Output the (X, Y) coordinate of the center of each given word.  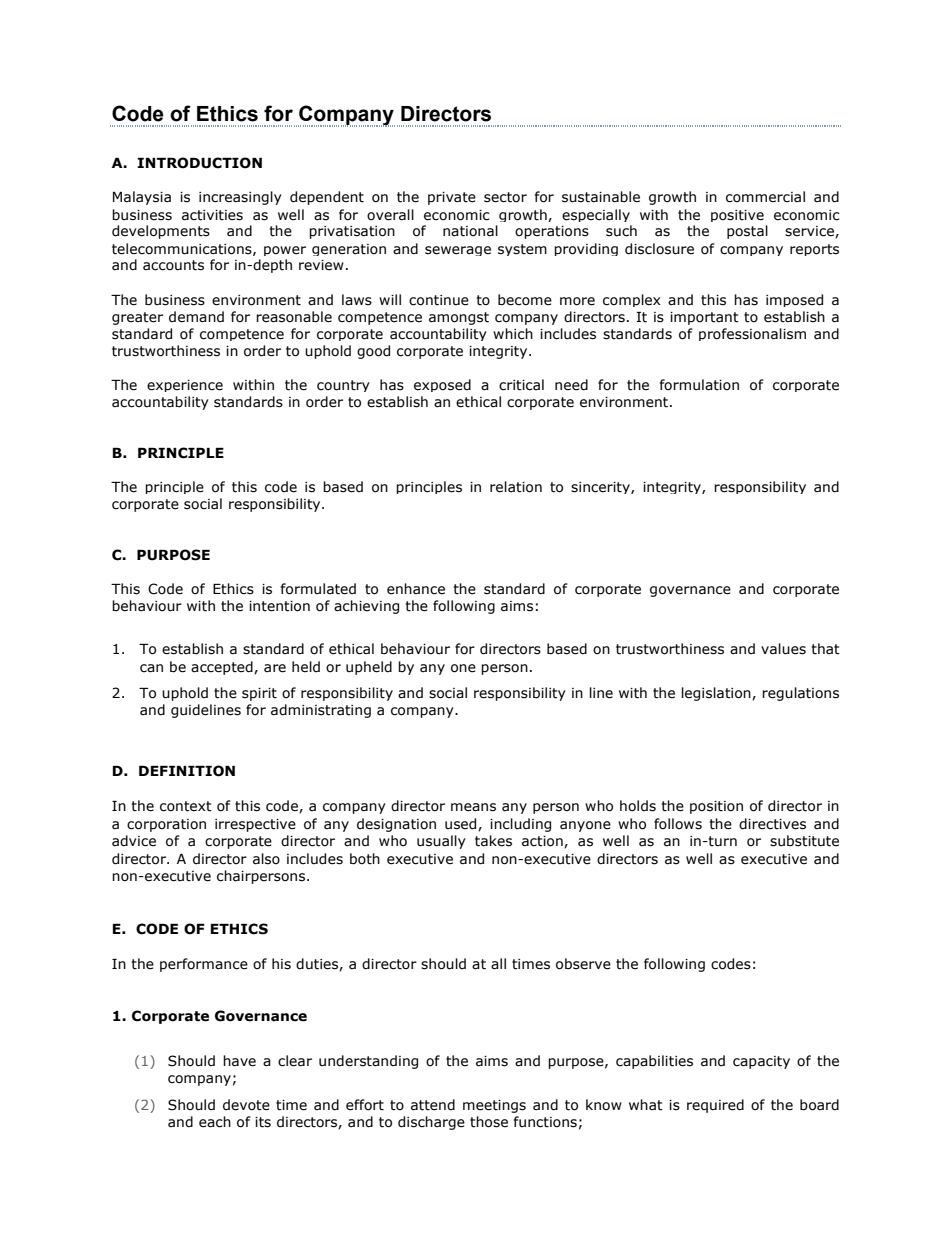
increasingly (240, 198)
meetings (494, 1106)
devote (246, 1105)
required (715, 1106)
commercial (765, 197)
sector (505, 197)
